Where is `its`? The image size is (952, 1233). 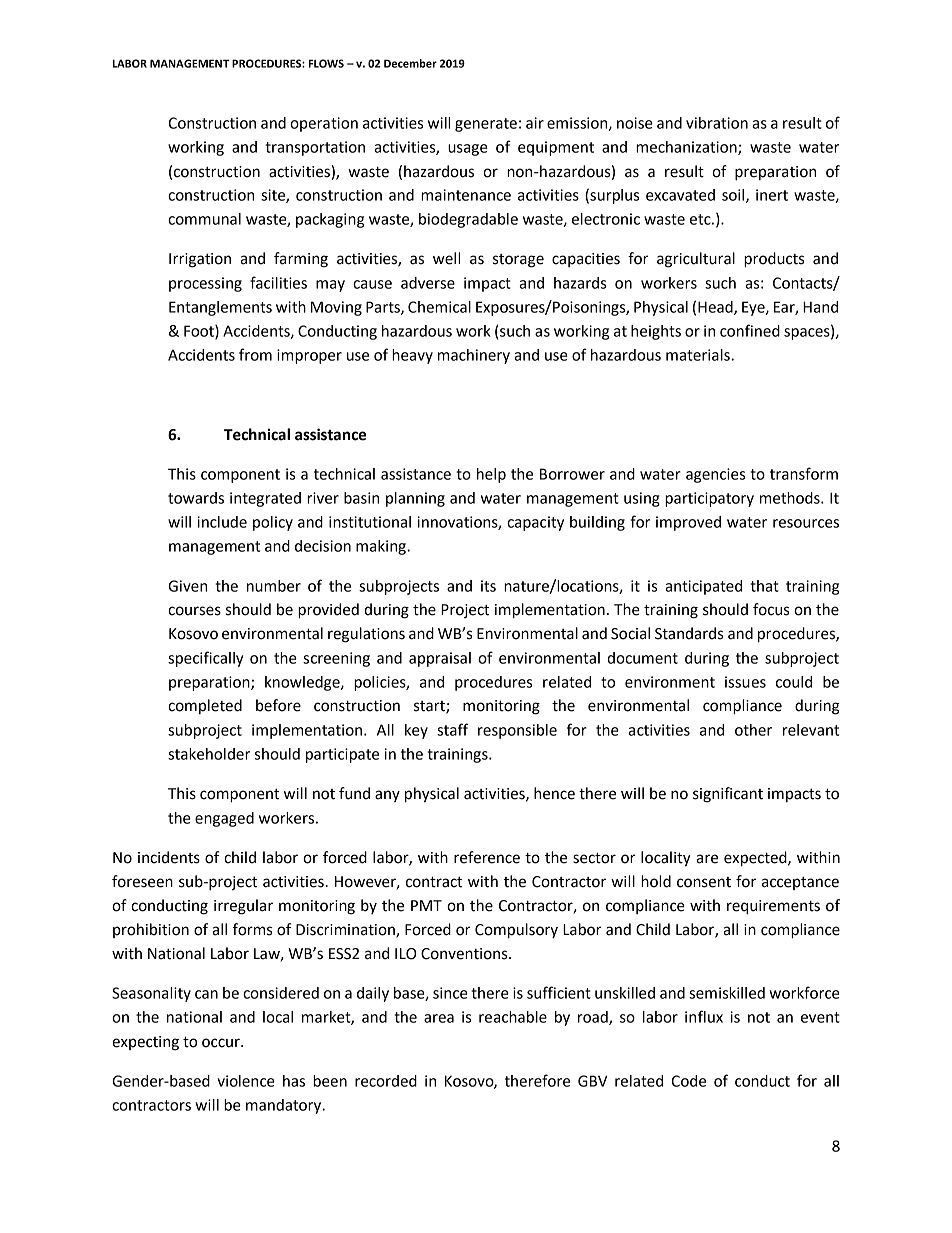
its is located at coordinates (488, 586).
